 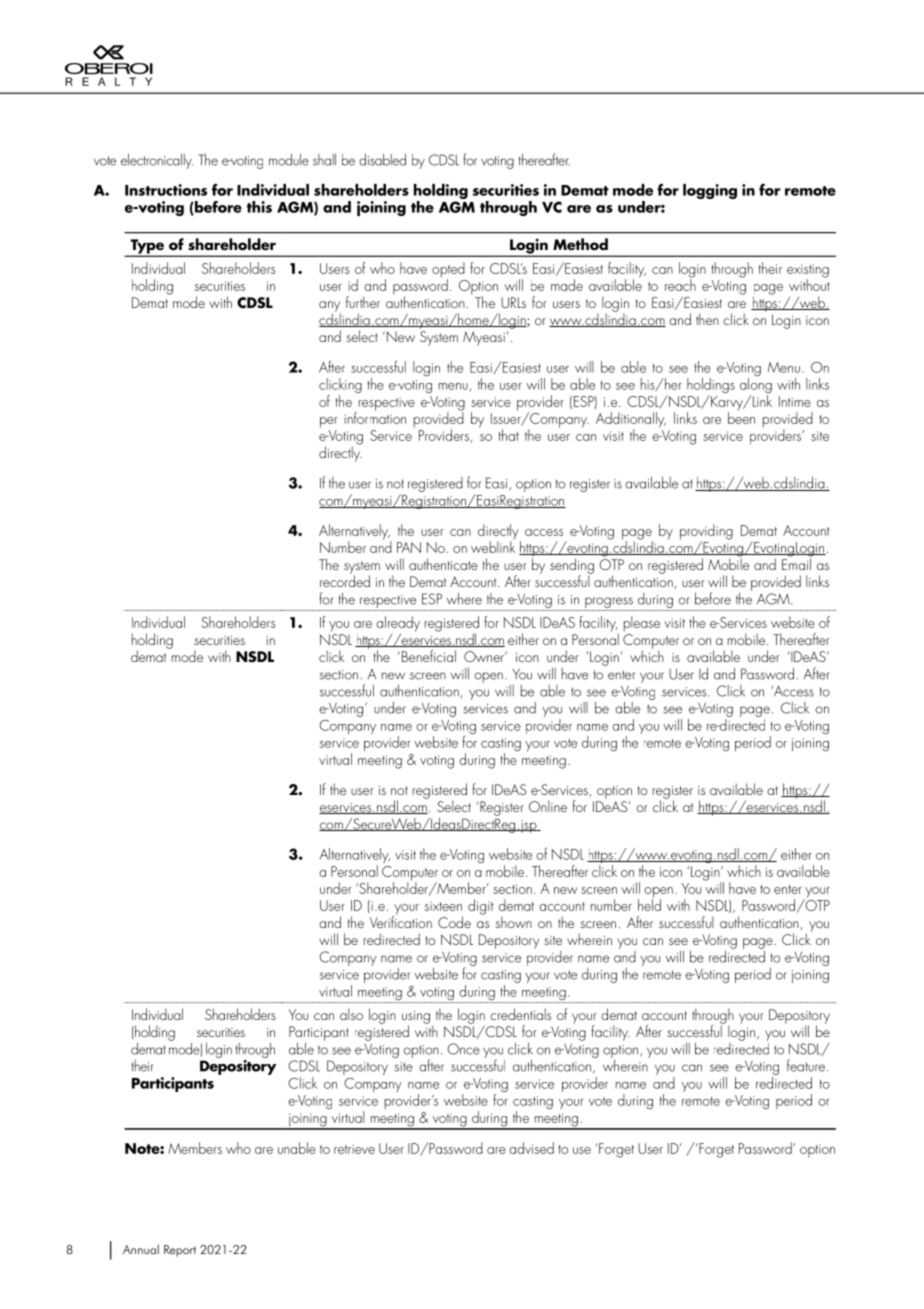 I want to click on been, so click(x=741, y=417).
